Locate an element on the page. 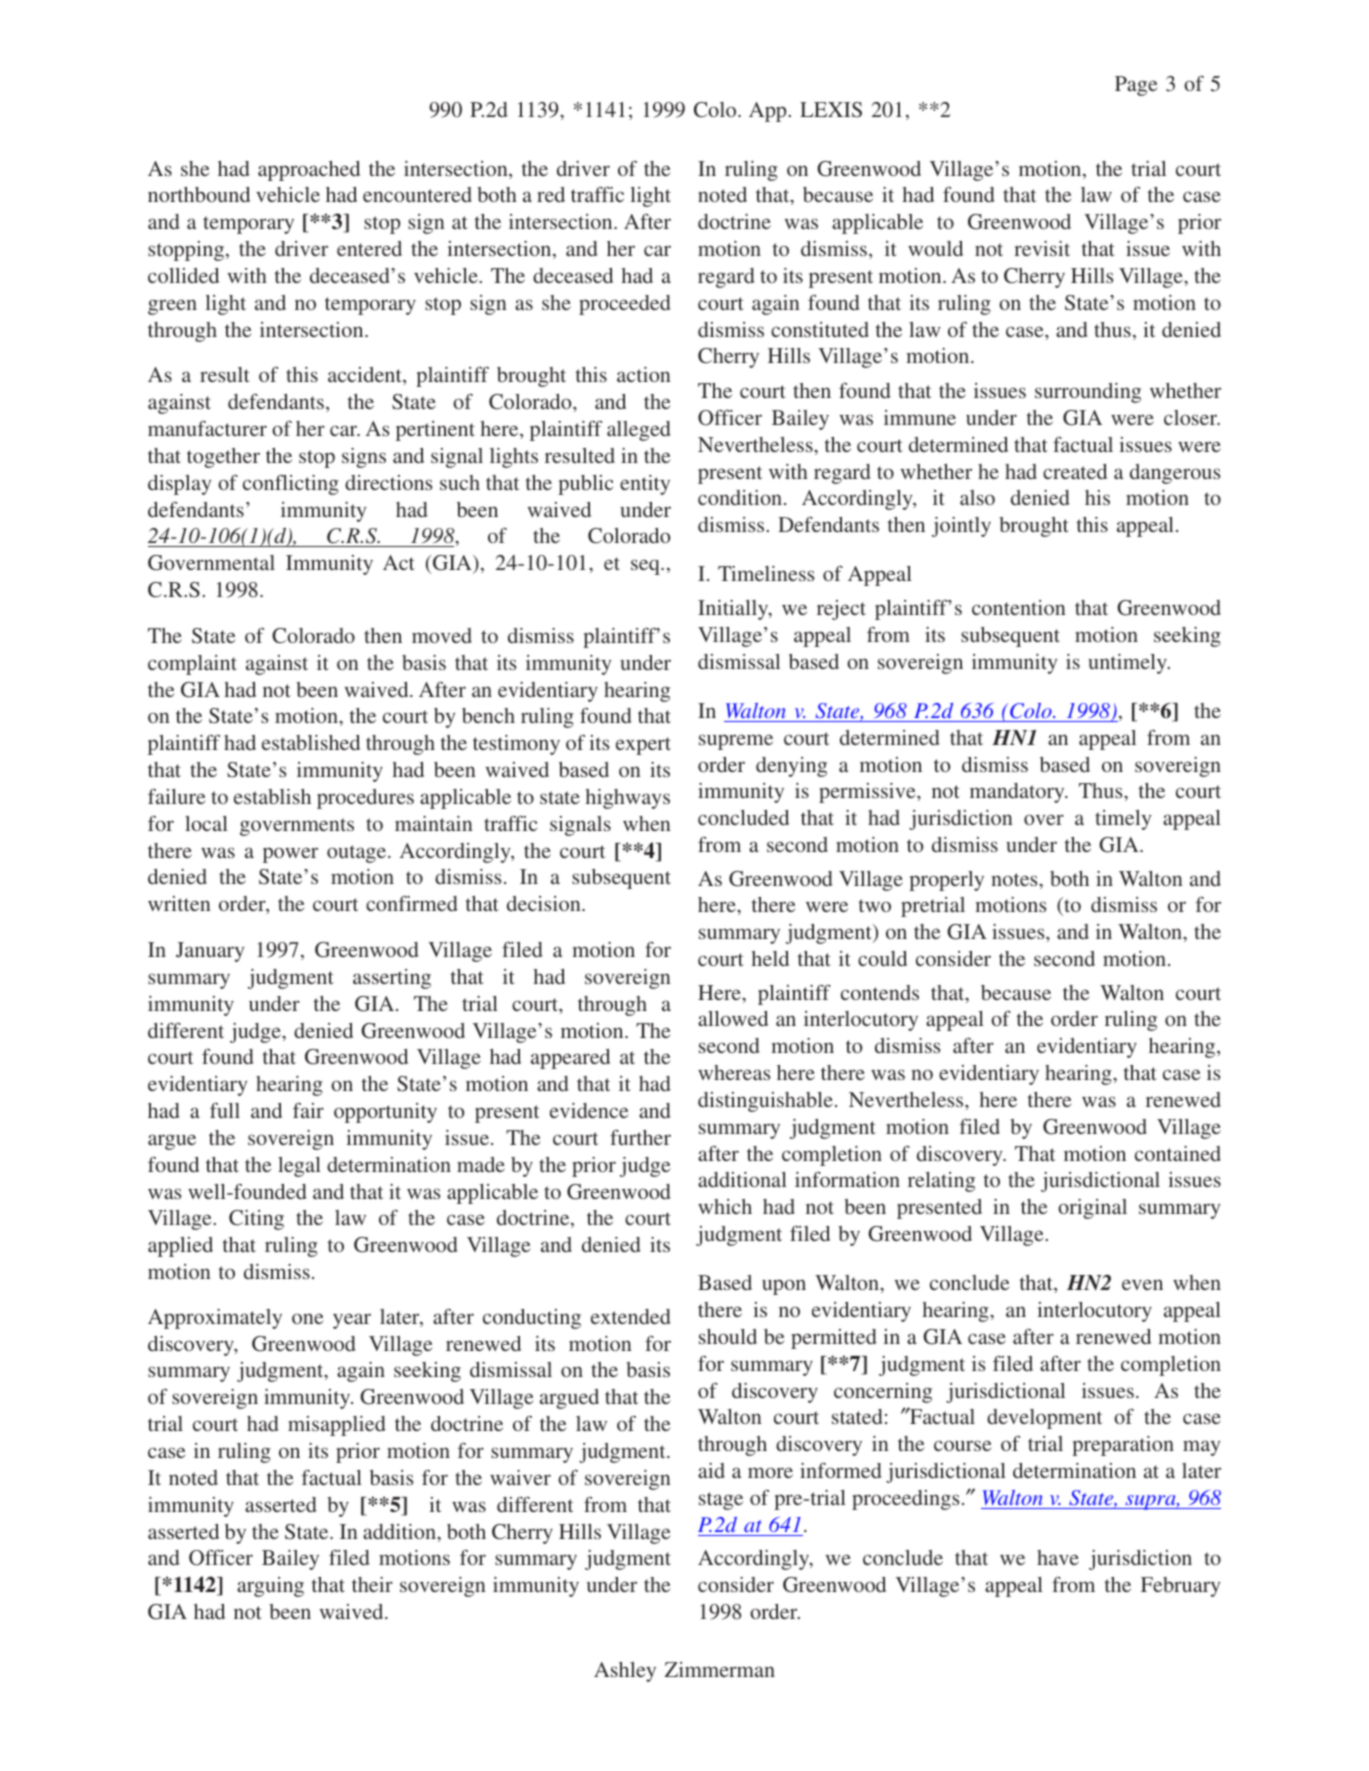  power is located at coordinates (290, 855).
